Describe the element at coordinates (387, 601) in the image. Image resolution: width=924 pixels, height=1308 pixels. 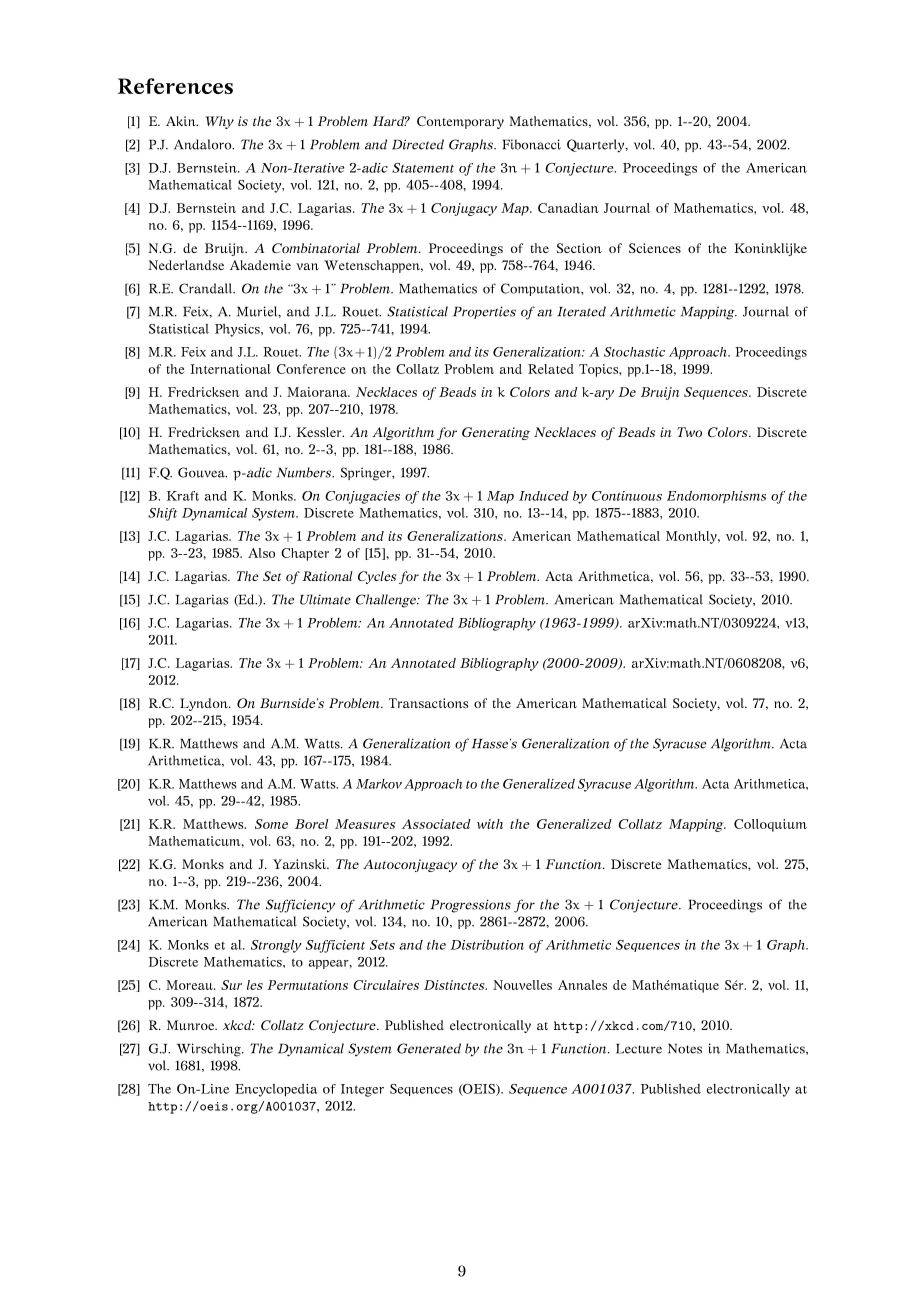
I see `Challenge` at that location.
